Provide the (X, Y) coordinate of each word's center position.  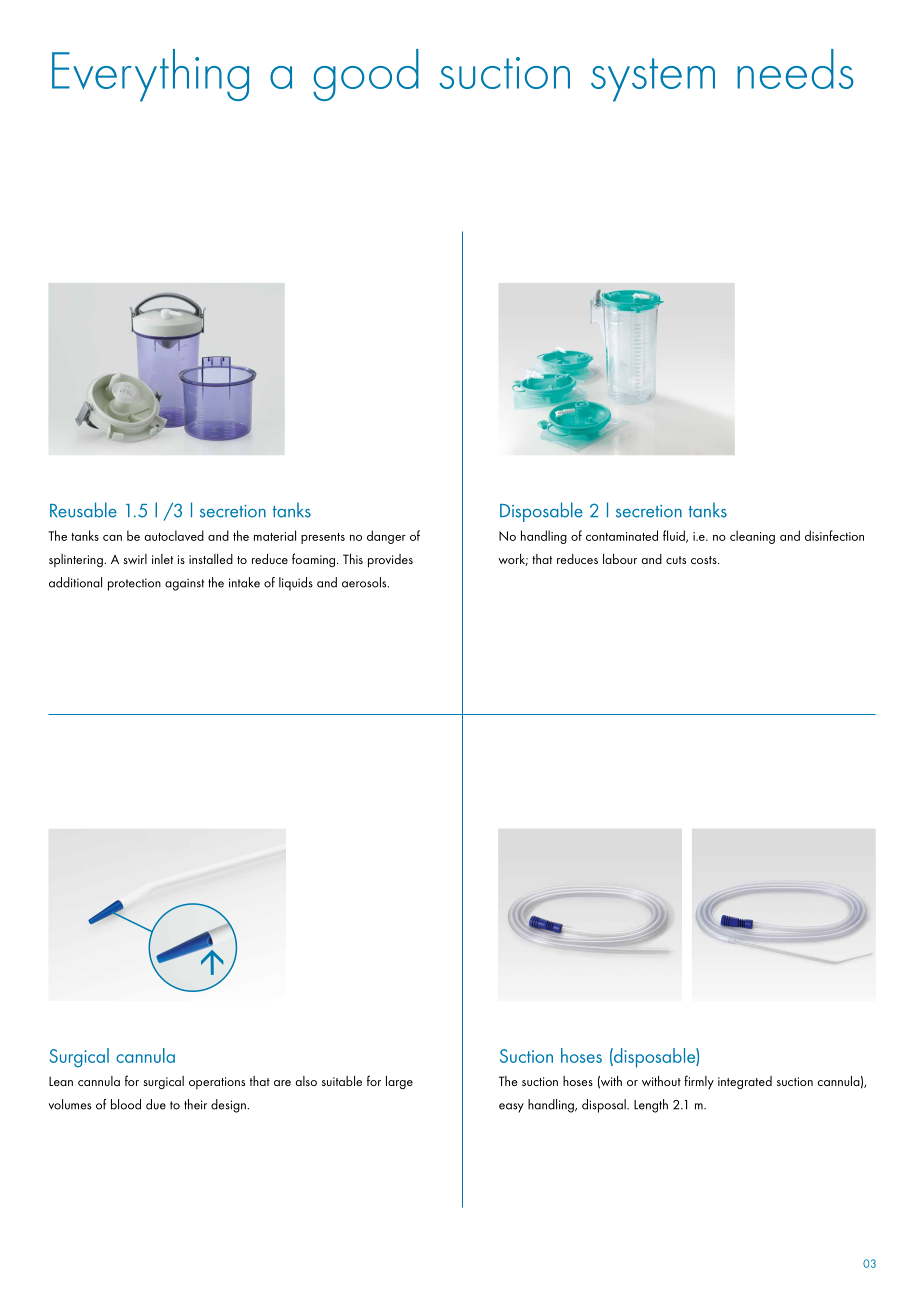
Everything (150, 75)
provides (390, 561)
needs (795, 69)
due (156, 1104)
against (184, 584)
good (366, 75)
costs (705, 560)
